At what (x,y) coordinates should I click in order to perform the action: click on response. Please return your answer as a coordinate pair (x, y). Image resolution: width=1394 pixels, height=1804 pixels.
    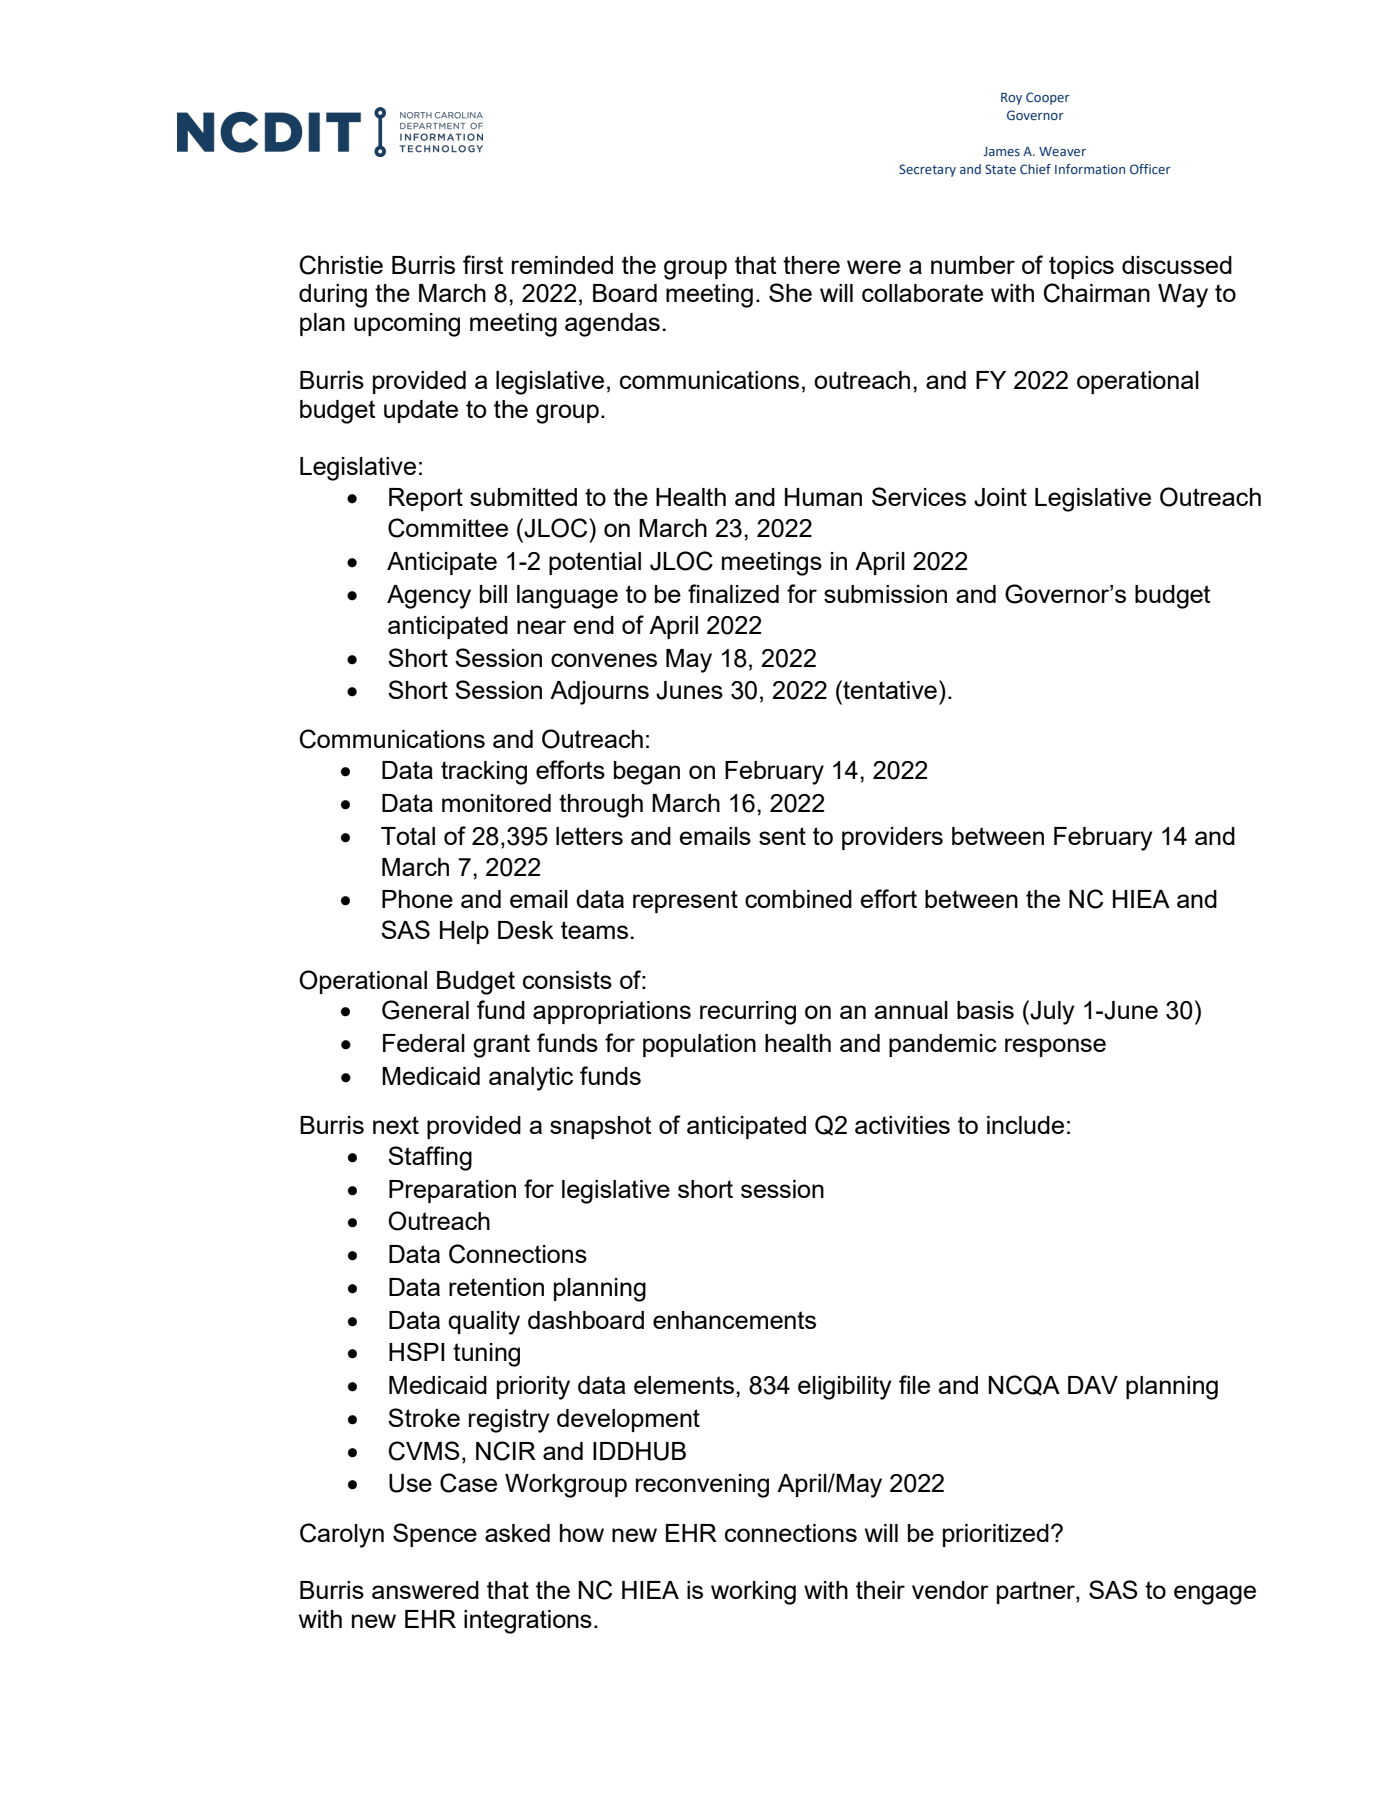
    Looking at the image, I should click on (1055, 1047).
